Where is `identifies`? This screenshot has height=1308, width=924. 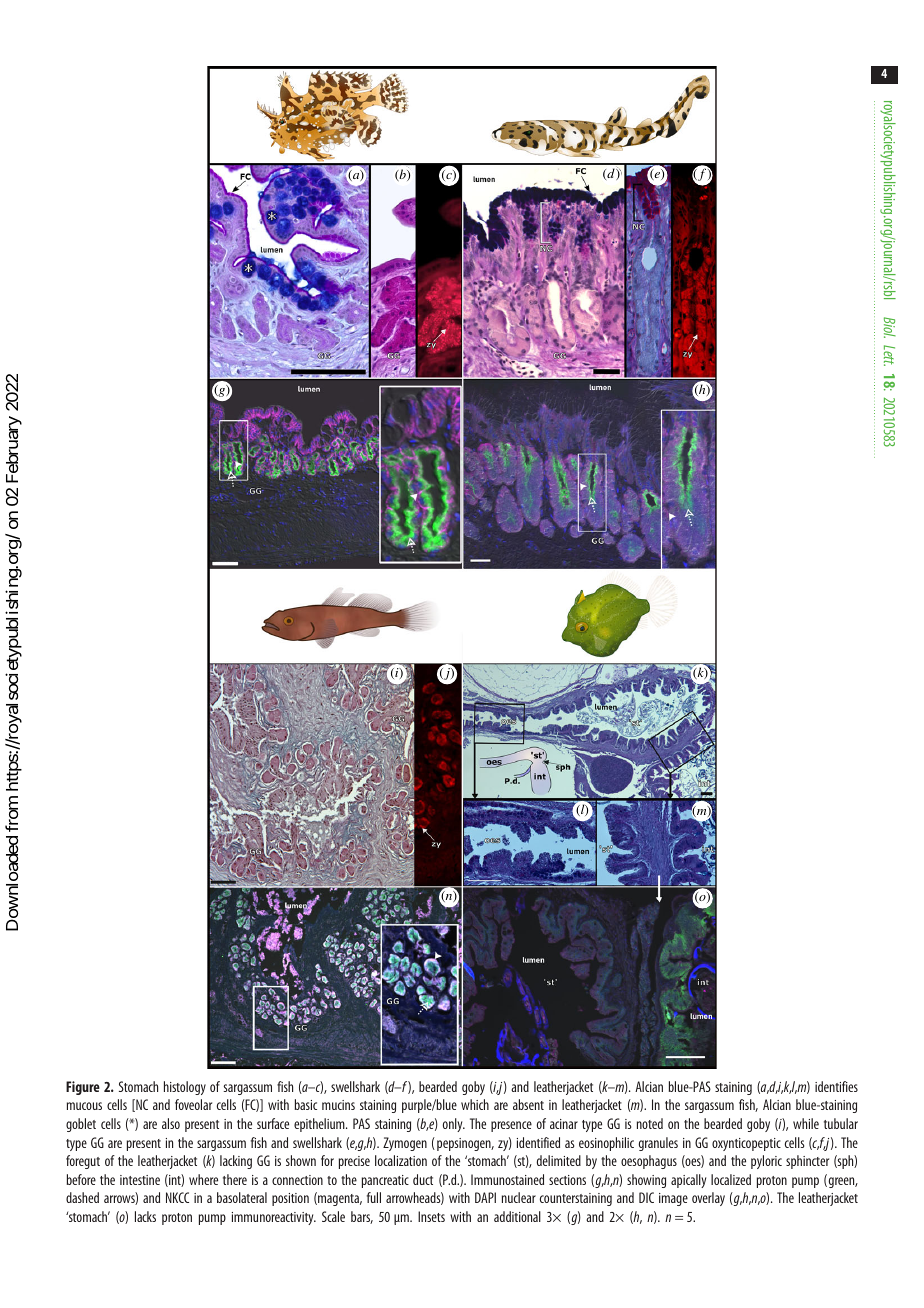 identifies is located at coordinates (836, 1086).
